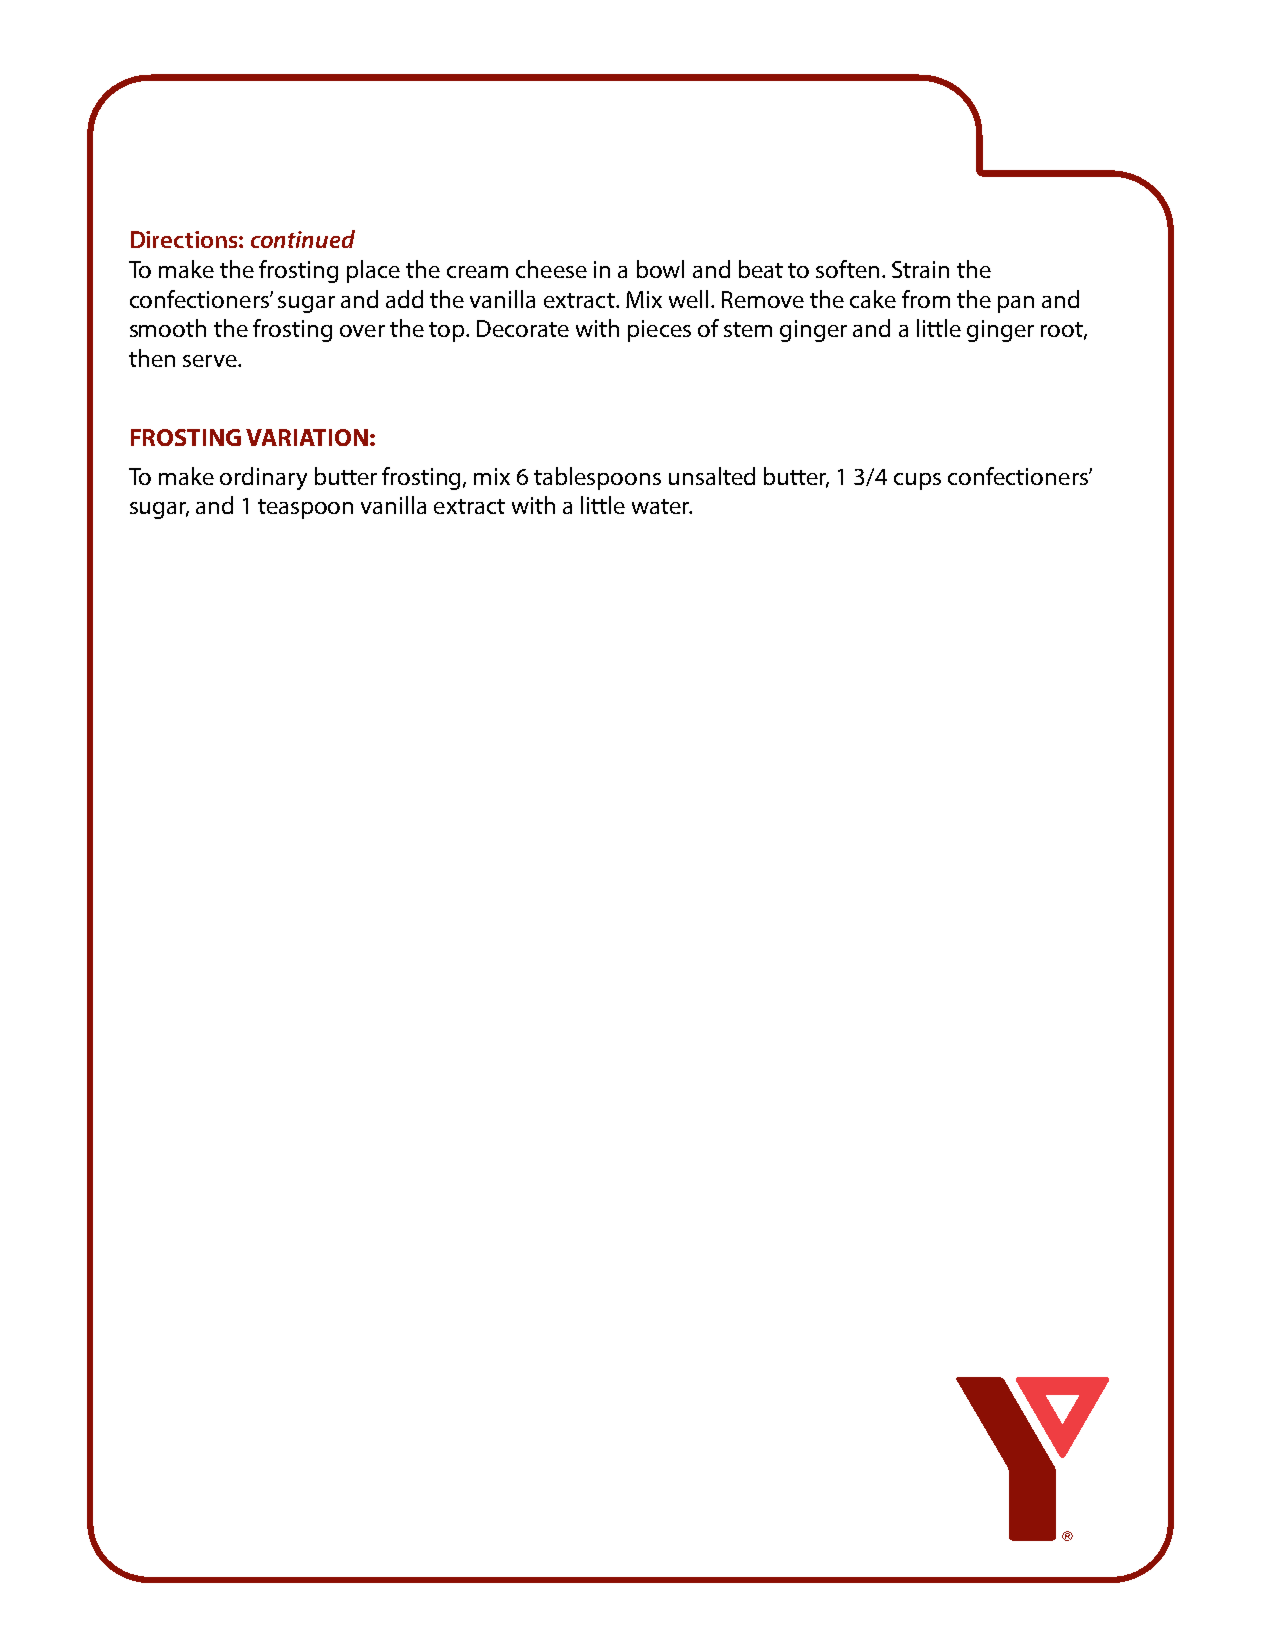 The height and width of the page is (1639, 1267). I want to click on ordinary, so click(263, 478).
